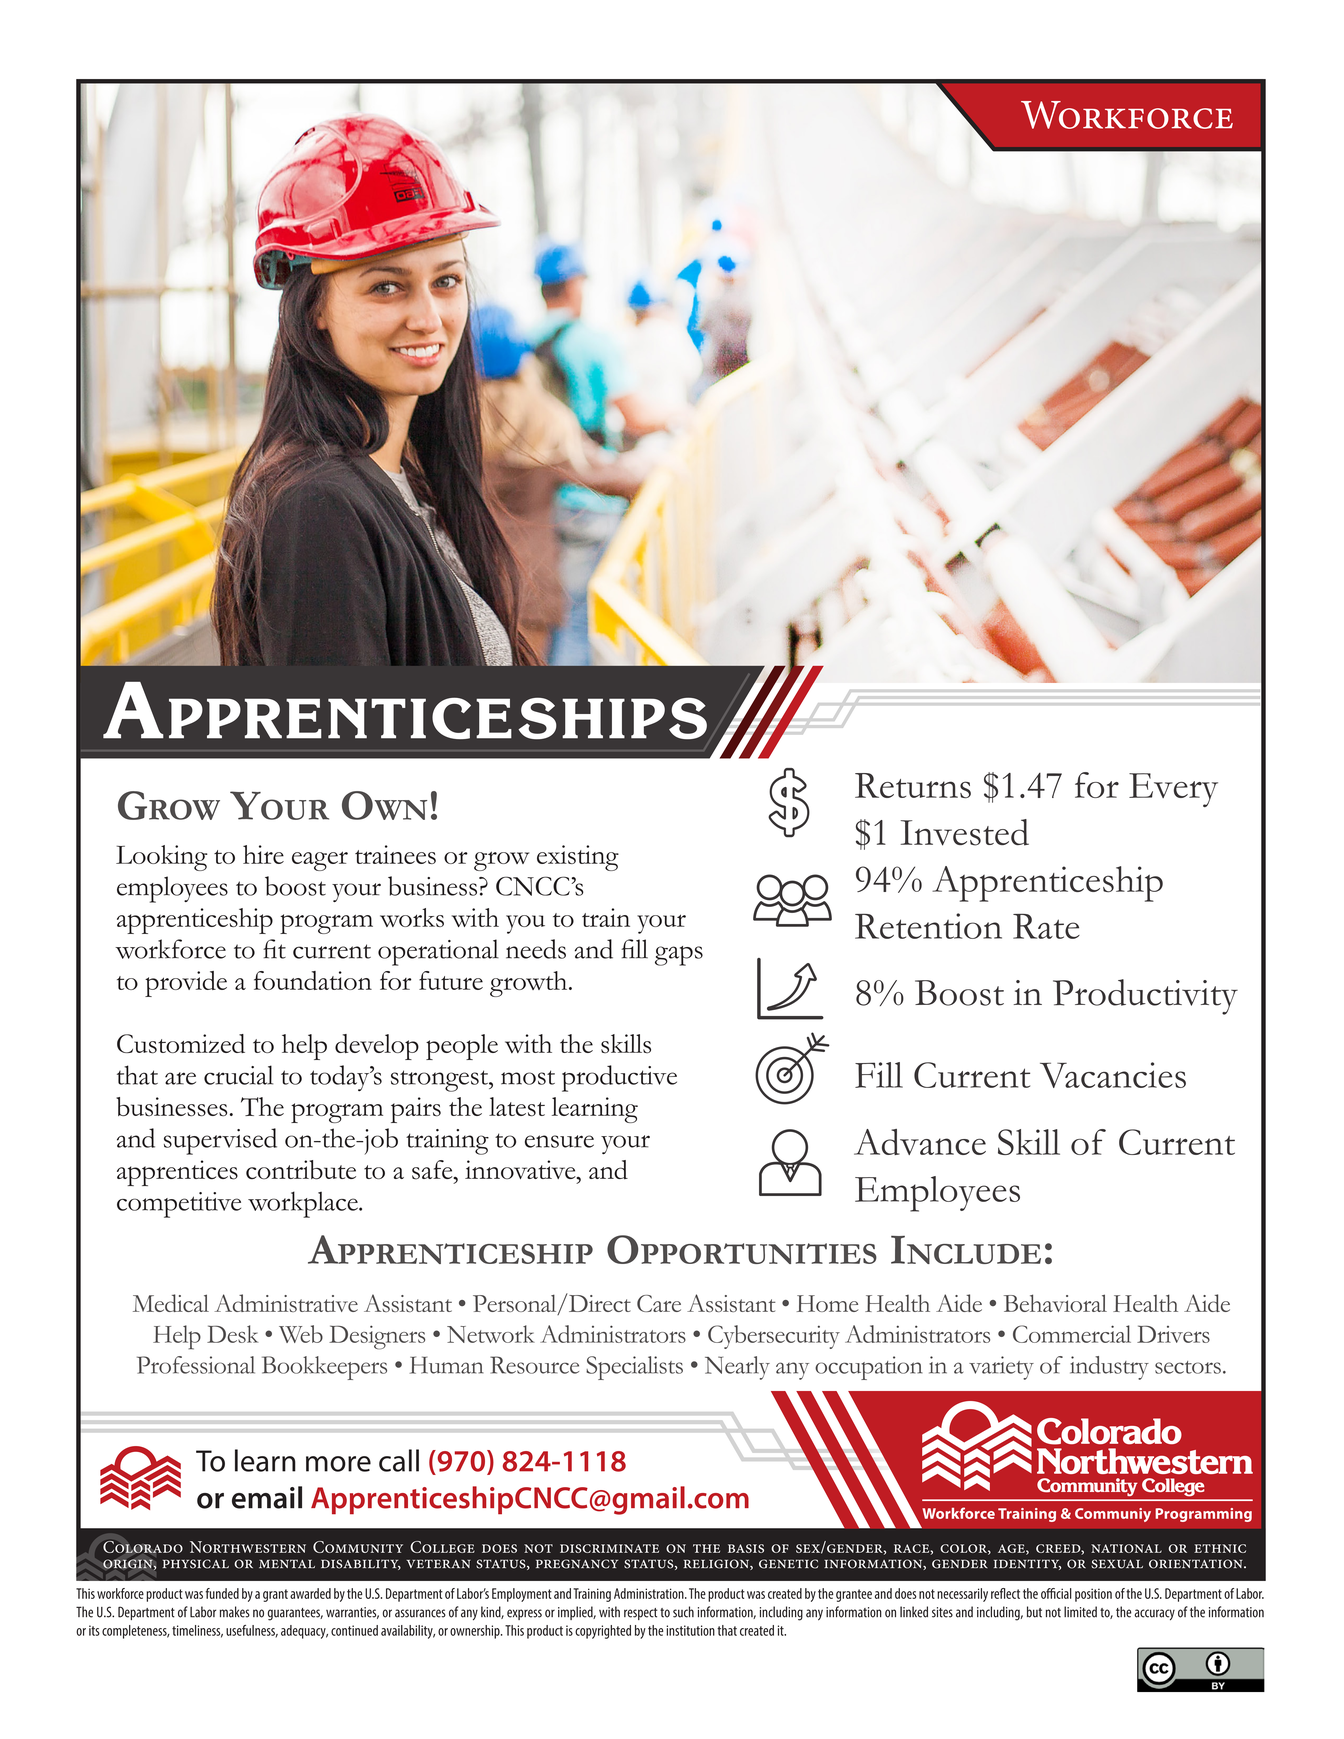  Describe the element at coordinates (233, 1334) in the document. I see `Desk` at that location.
